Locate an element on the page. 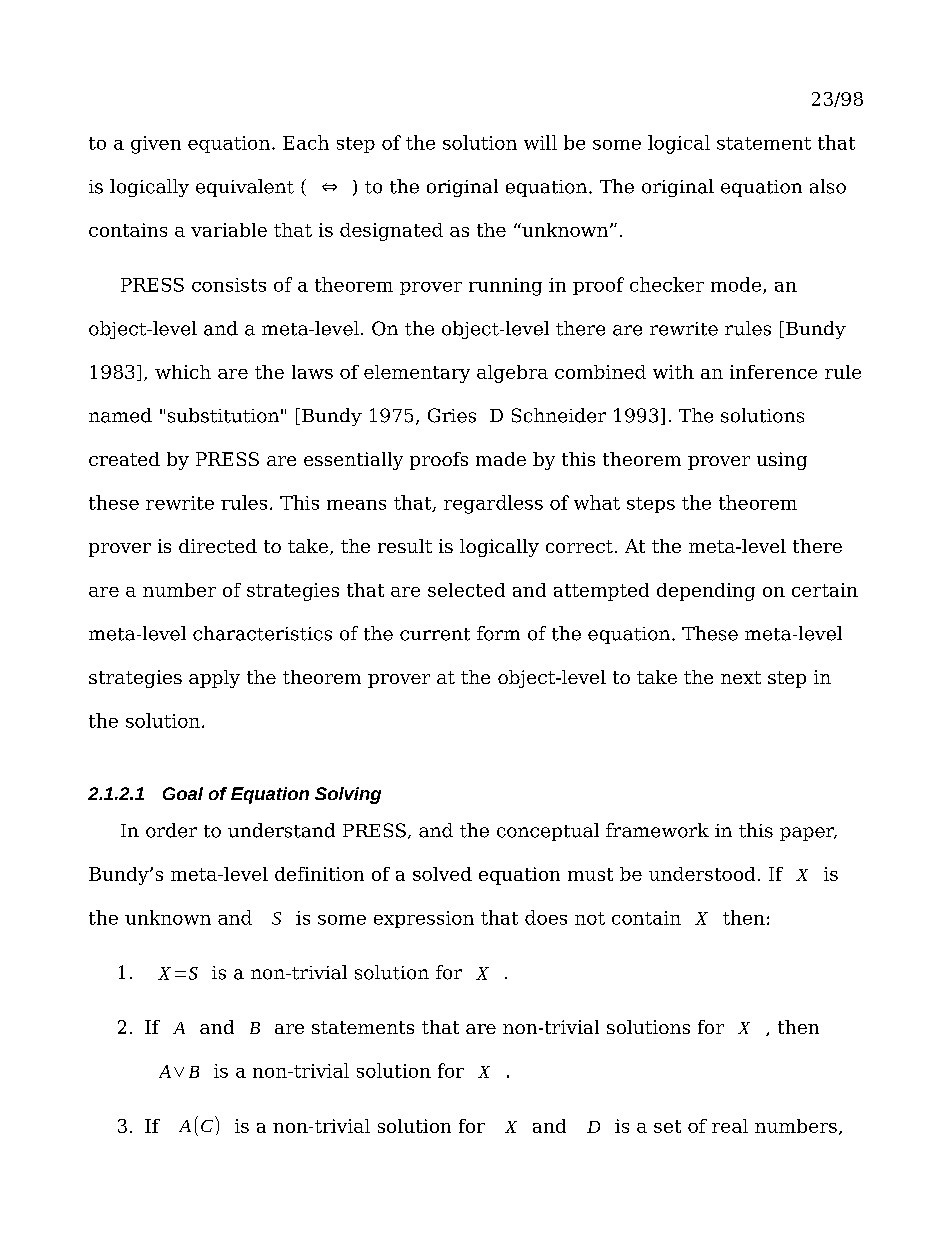 This document has width=952, height=1233. definition is located at coordinates (319, 874).
